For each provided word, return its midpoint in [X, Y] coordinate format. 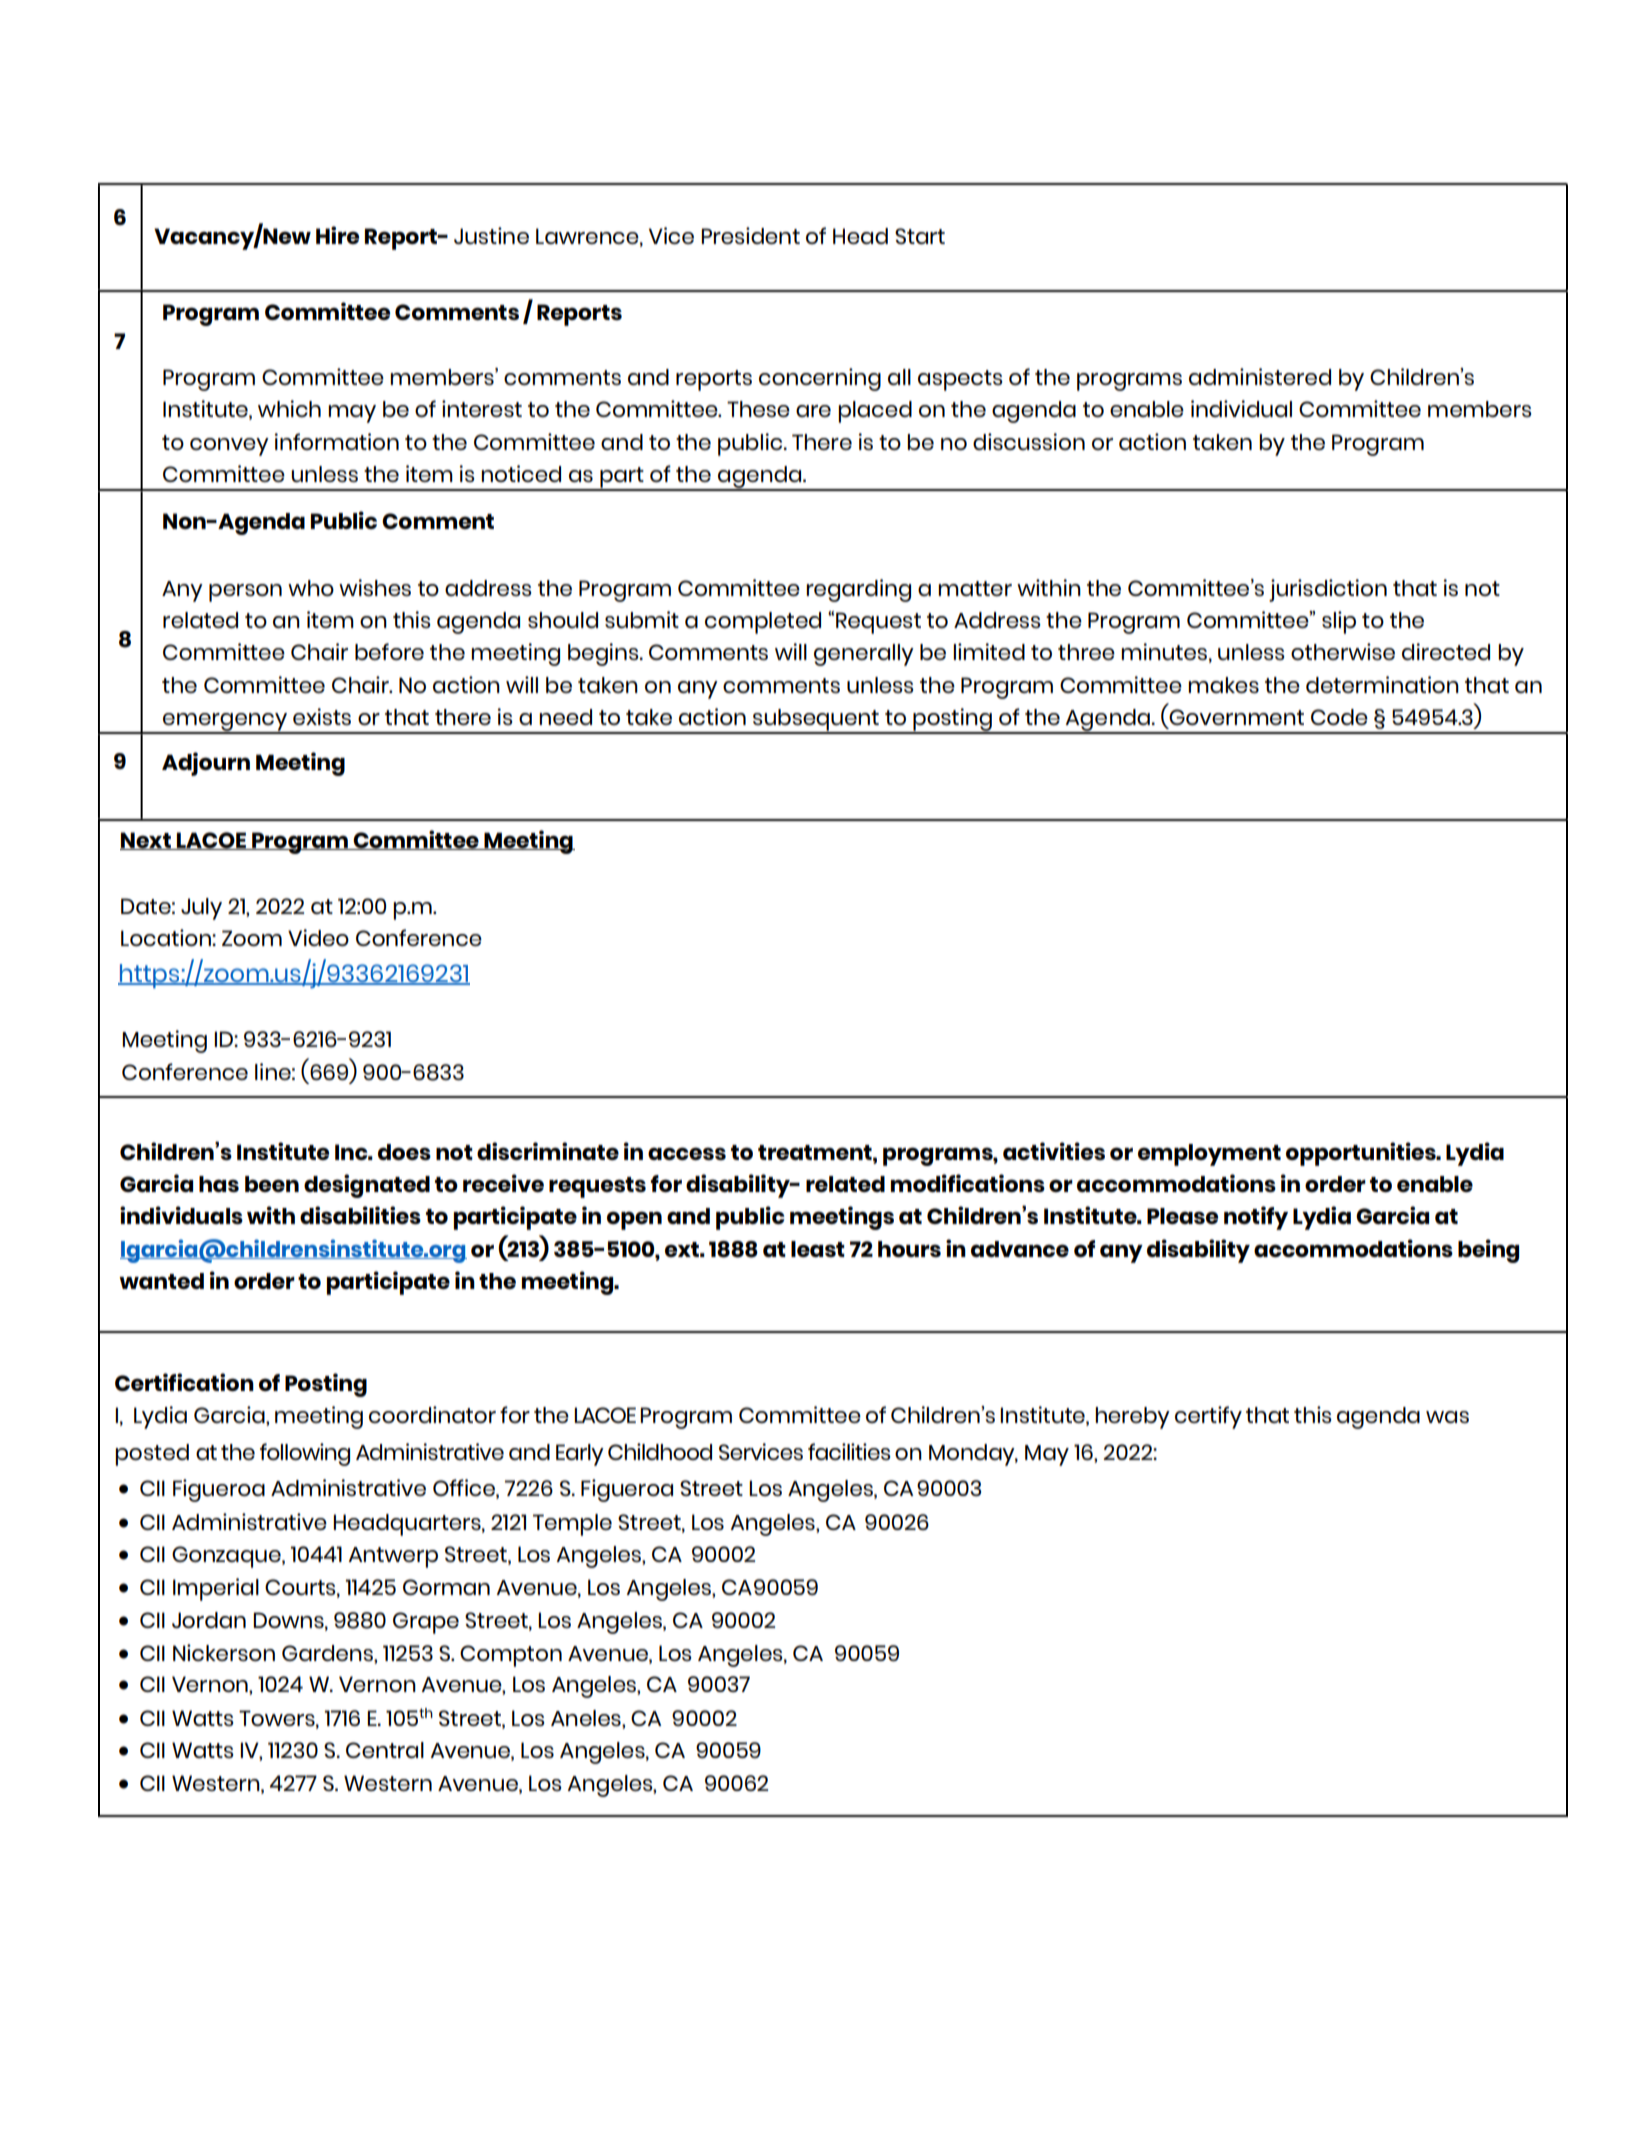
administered [1260, 376]
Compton [511, 1656]
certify [1208, 1417]
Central [385, 1750]
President [750, 235]
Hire [337, 235]
